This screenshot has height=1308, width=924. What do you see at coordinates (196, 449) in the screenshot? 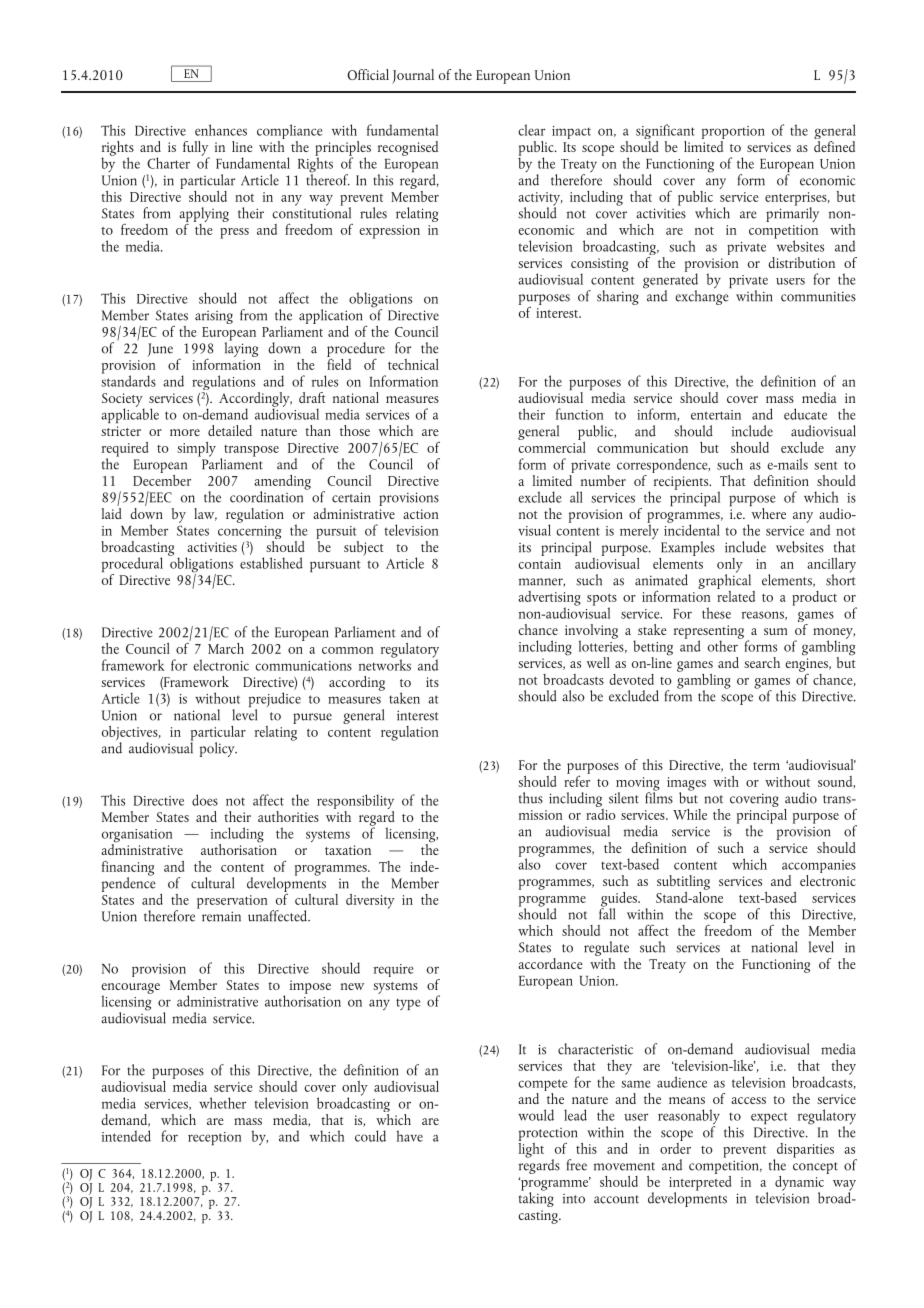
I see `simply` at bounding box center [196, 449].
